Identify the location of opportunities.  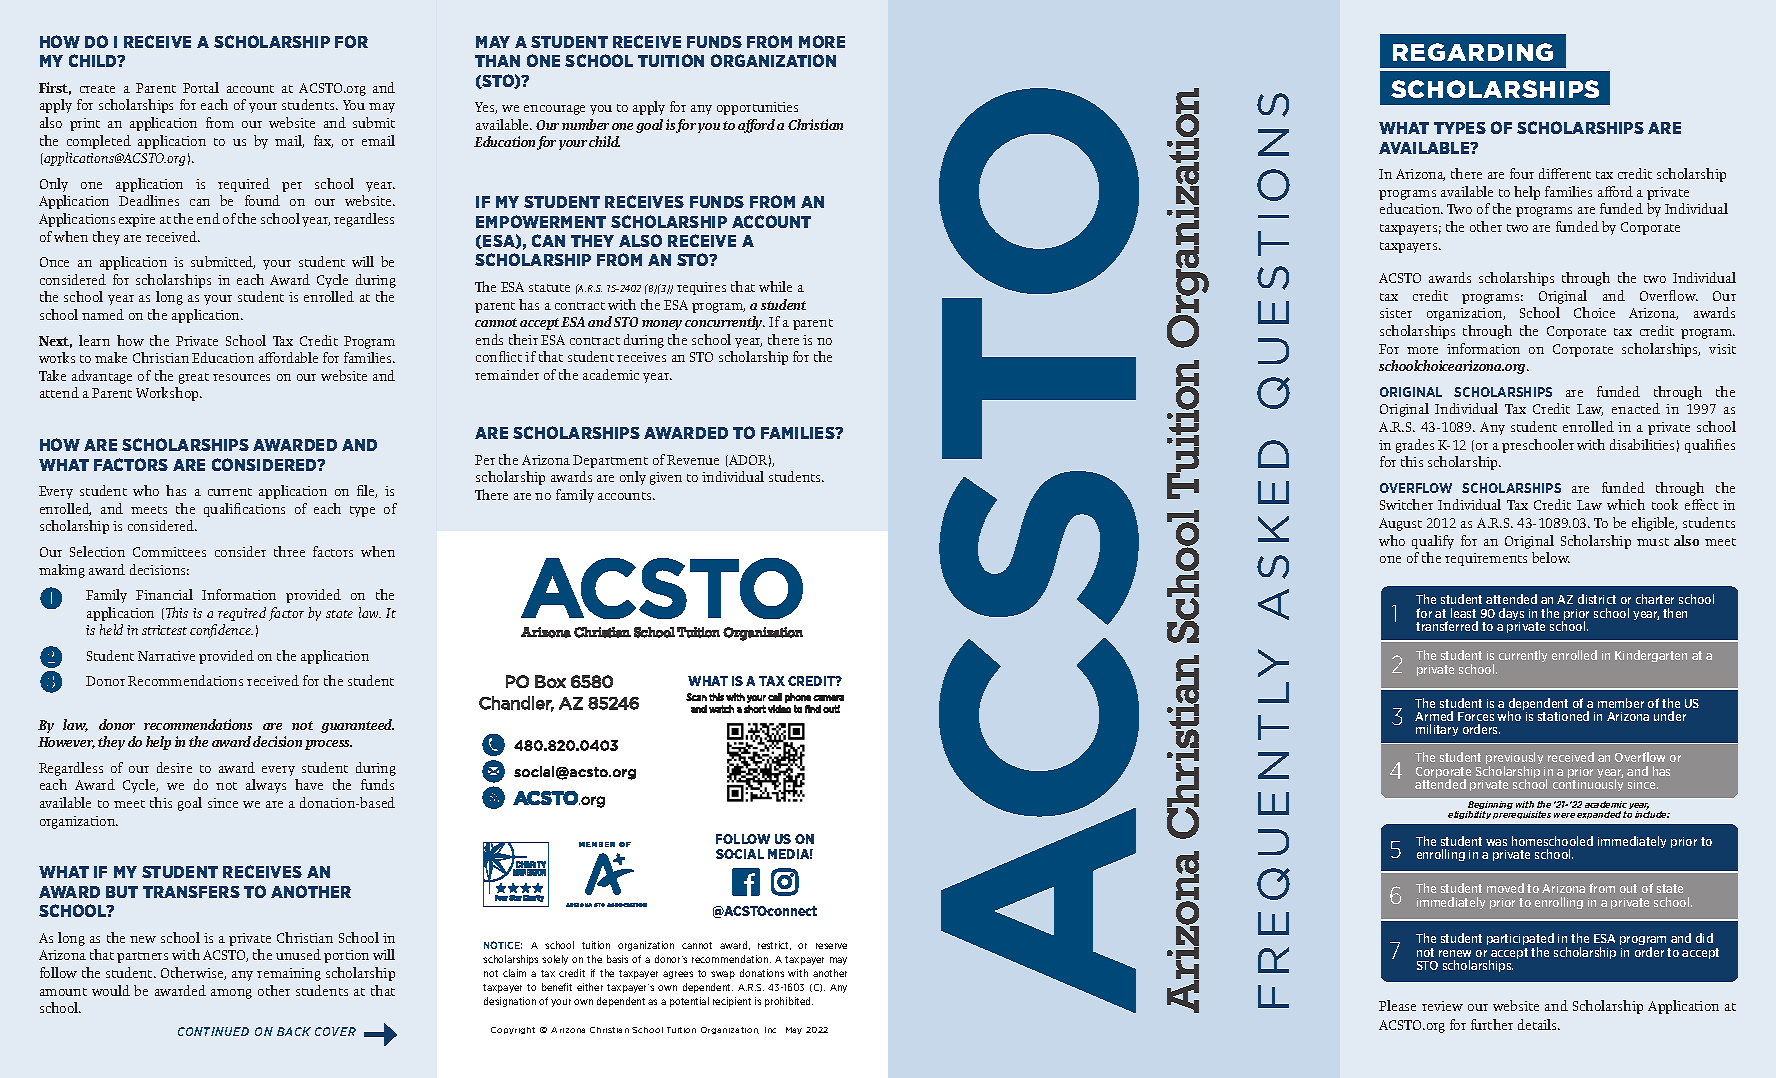
(757, 108).
